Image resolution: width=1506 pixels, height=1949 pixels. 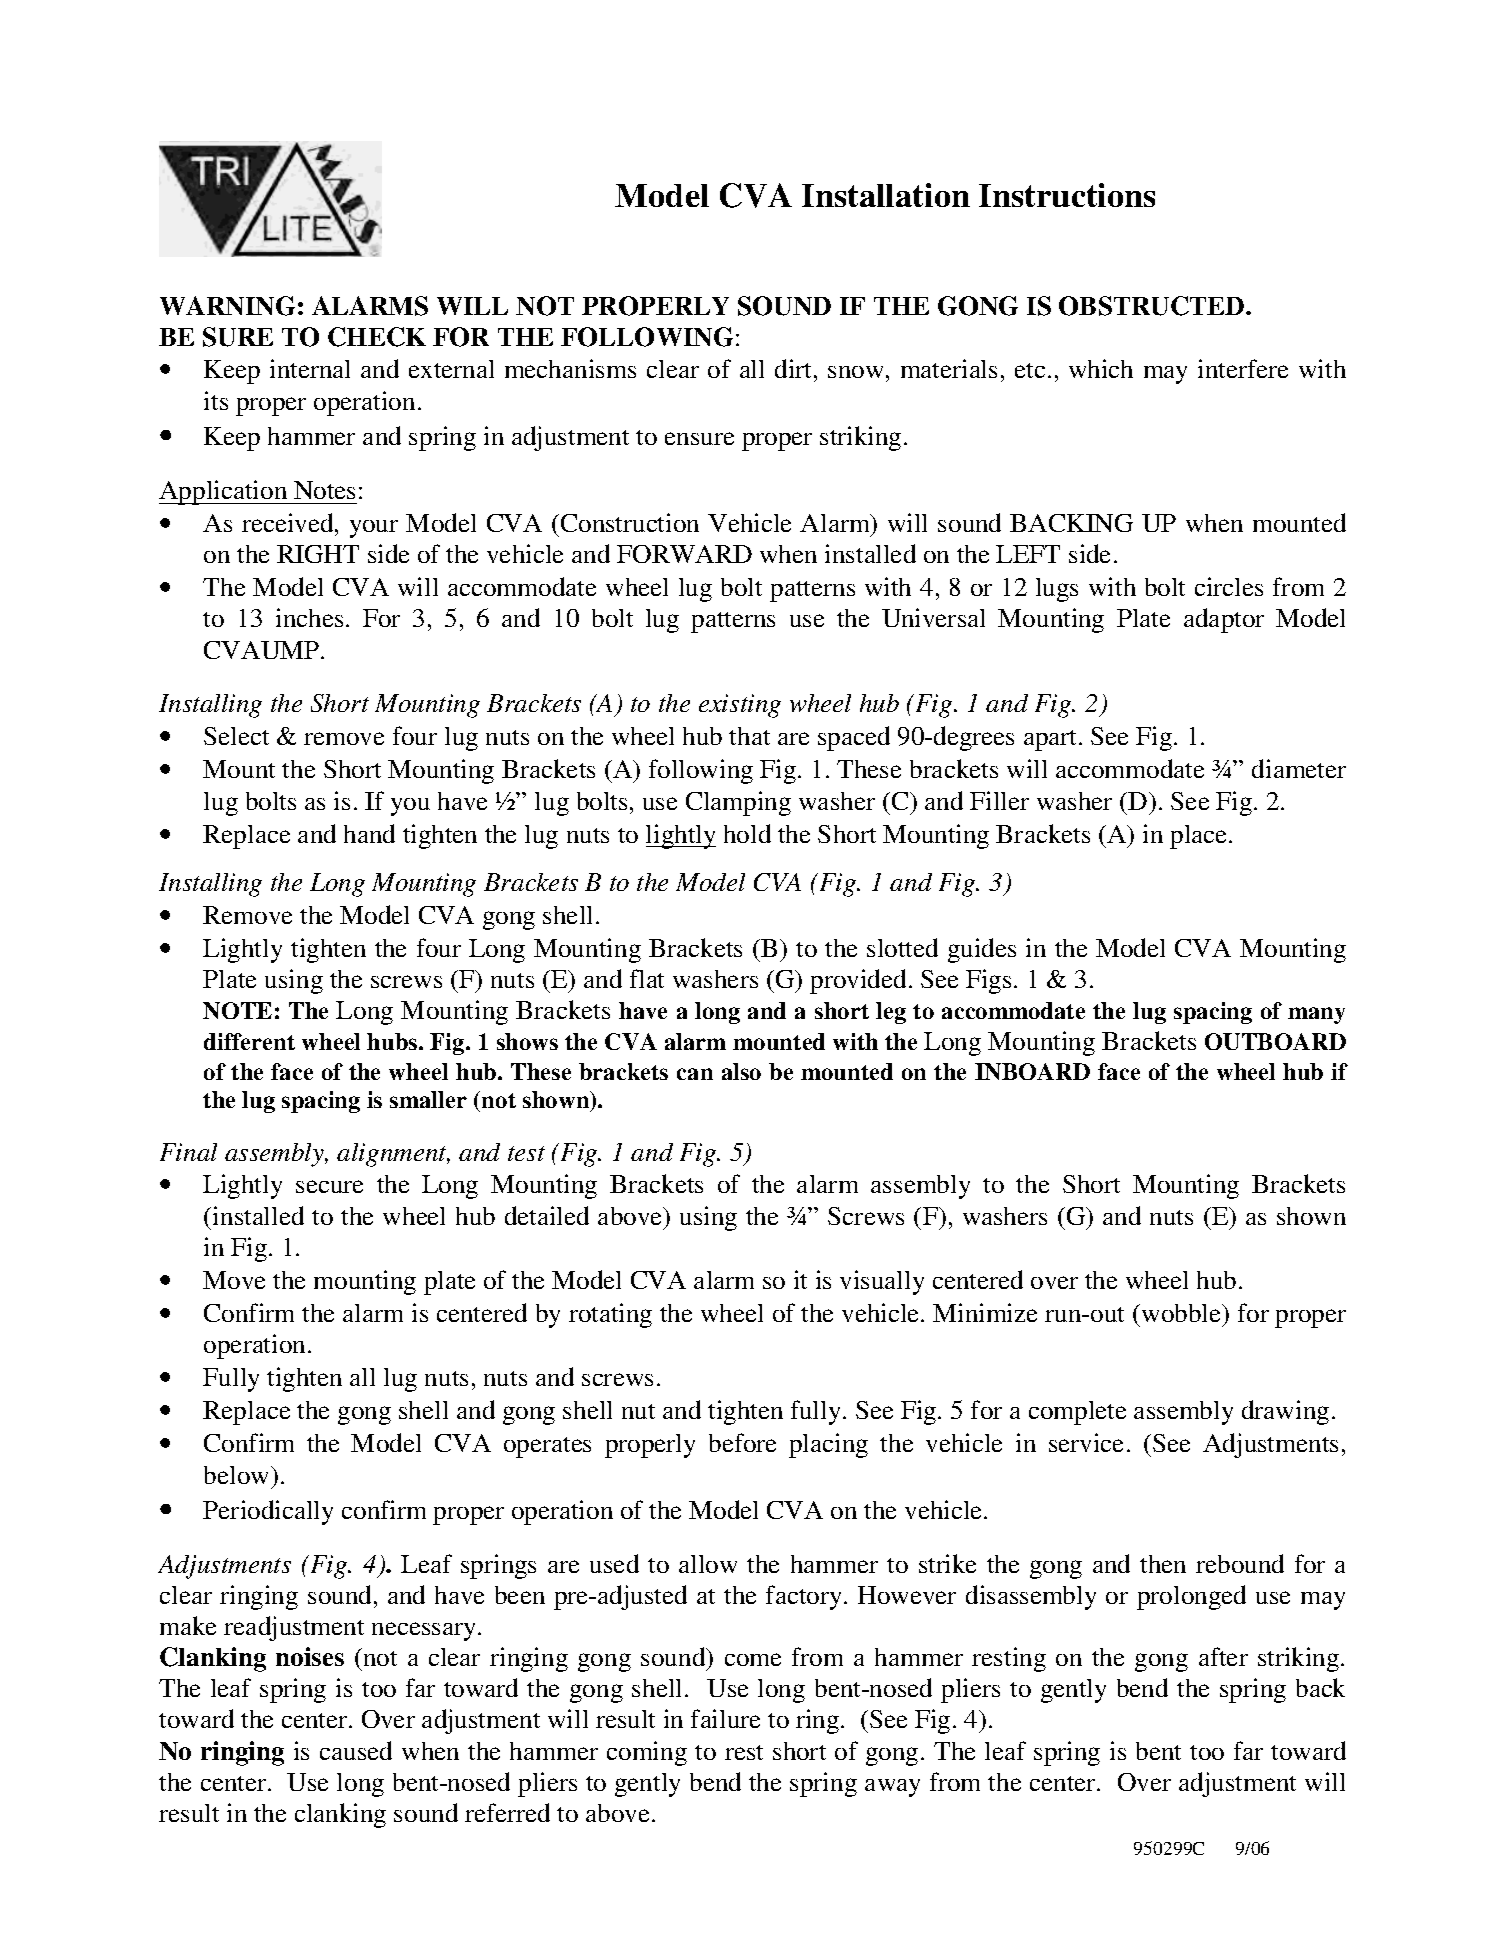 I want to click on visually, so click(x=882, y=1282).
